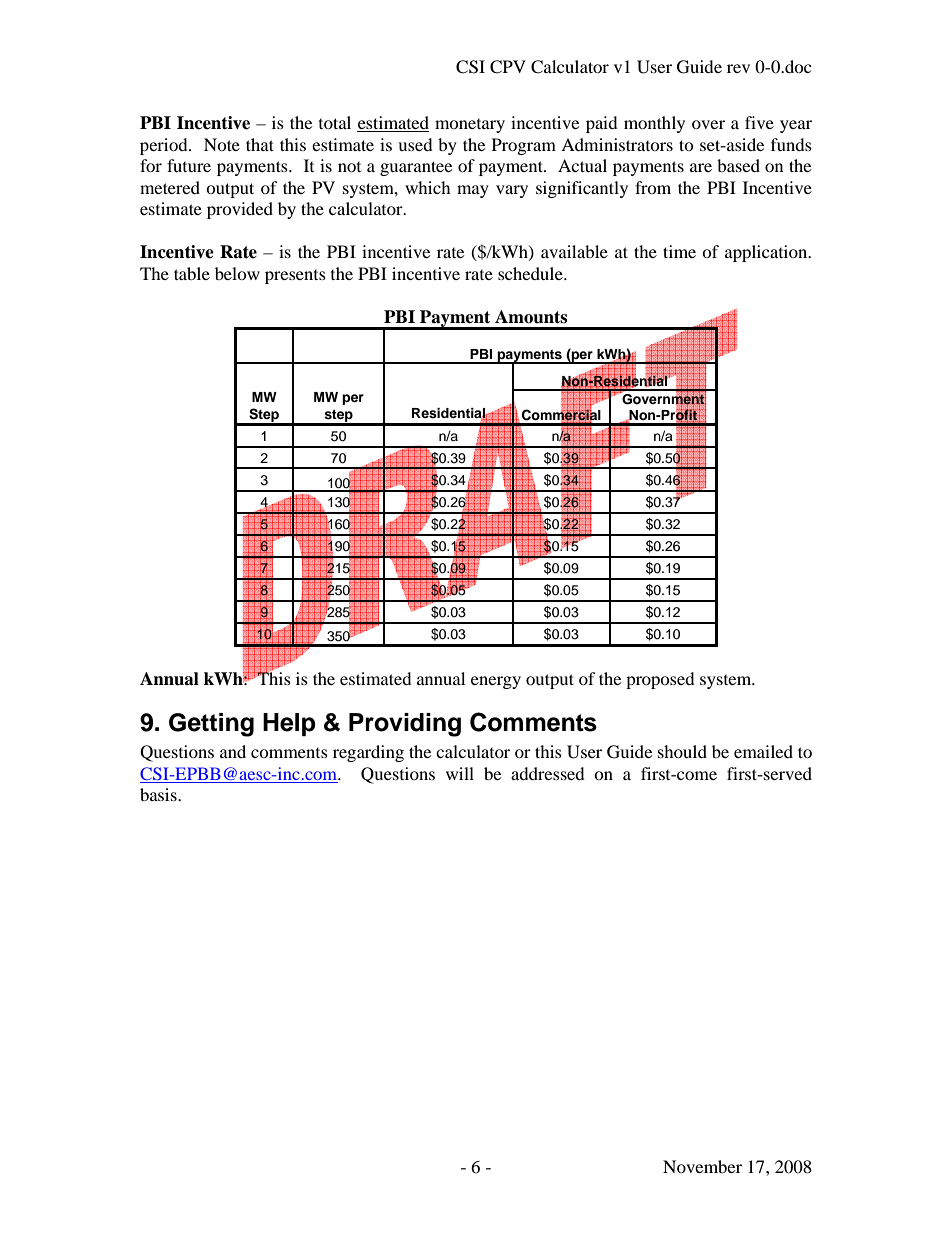  What do you see at coordinates (496, 682) in the screenshot?
I see `energy` at bounding box center [496, 682].
